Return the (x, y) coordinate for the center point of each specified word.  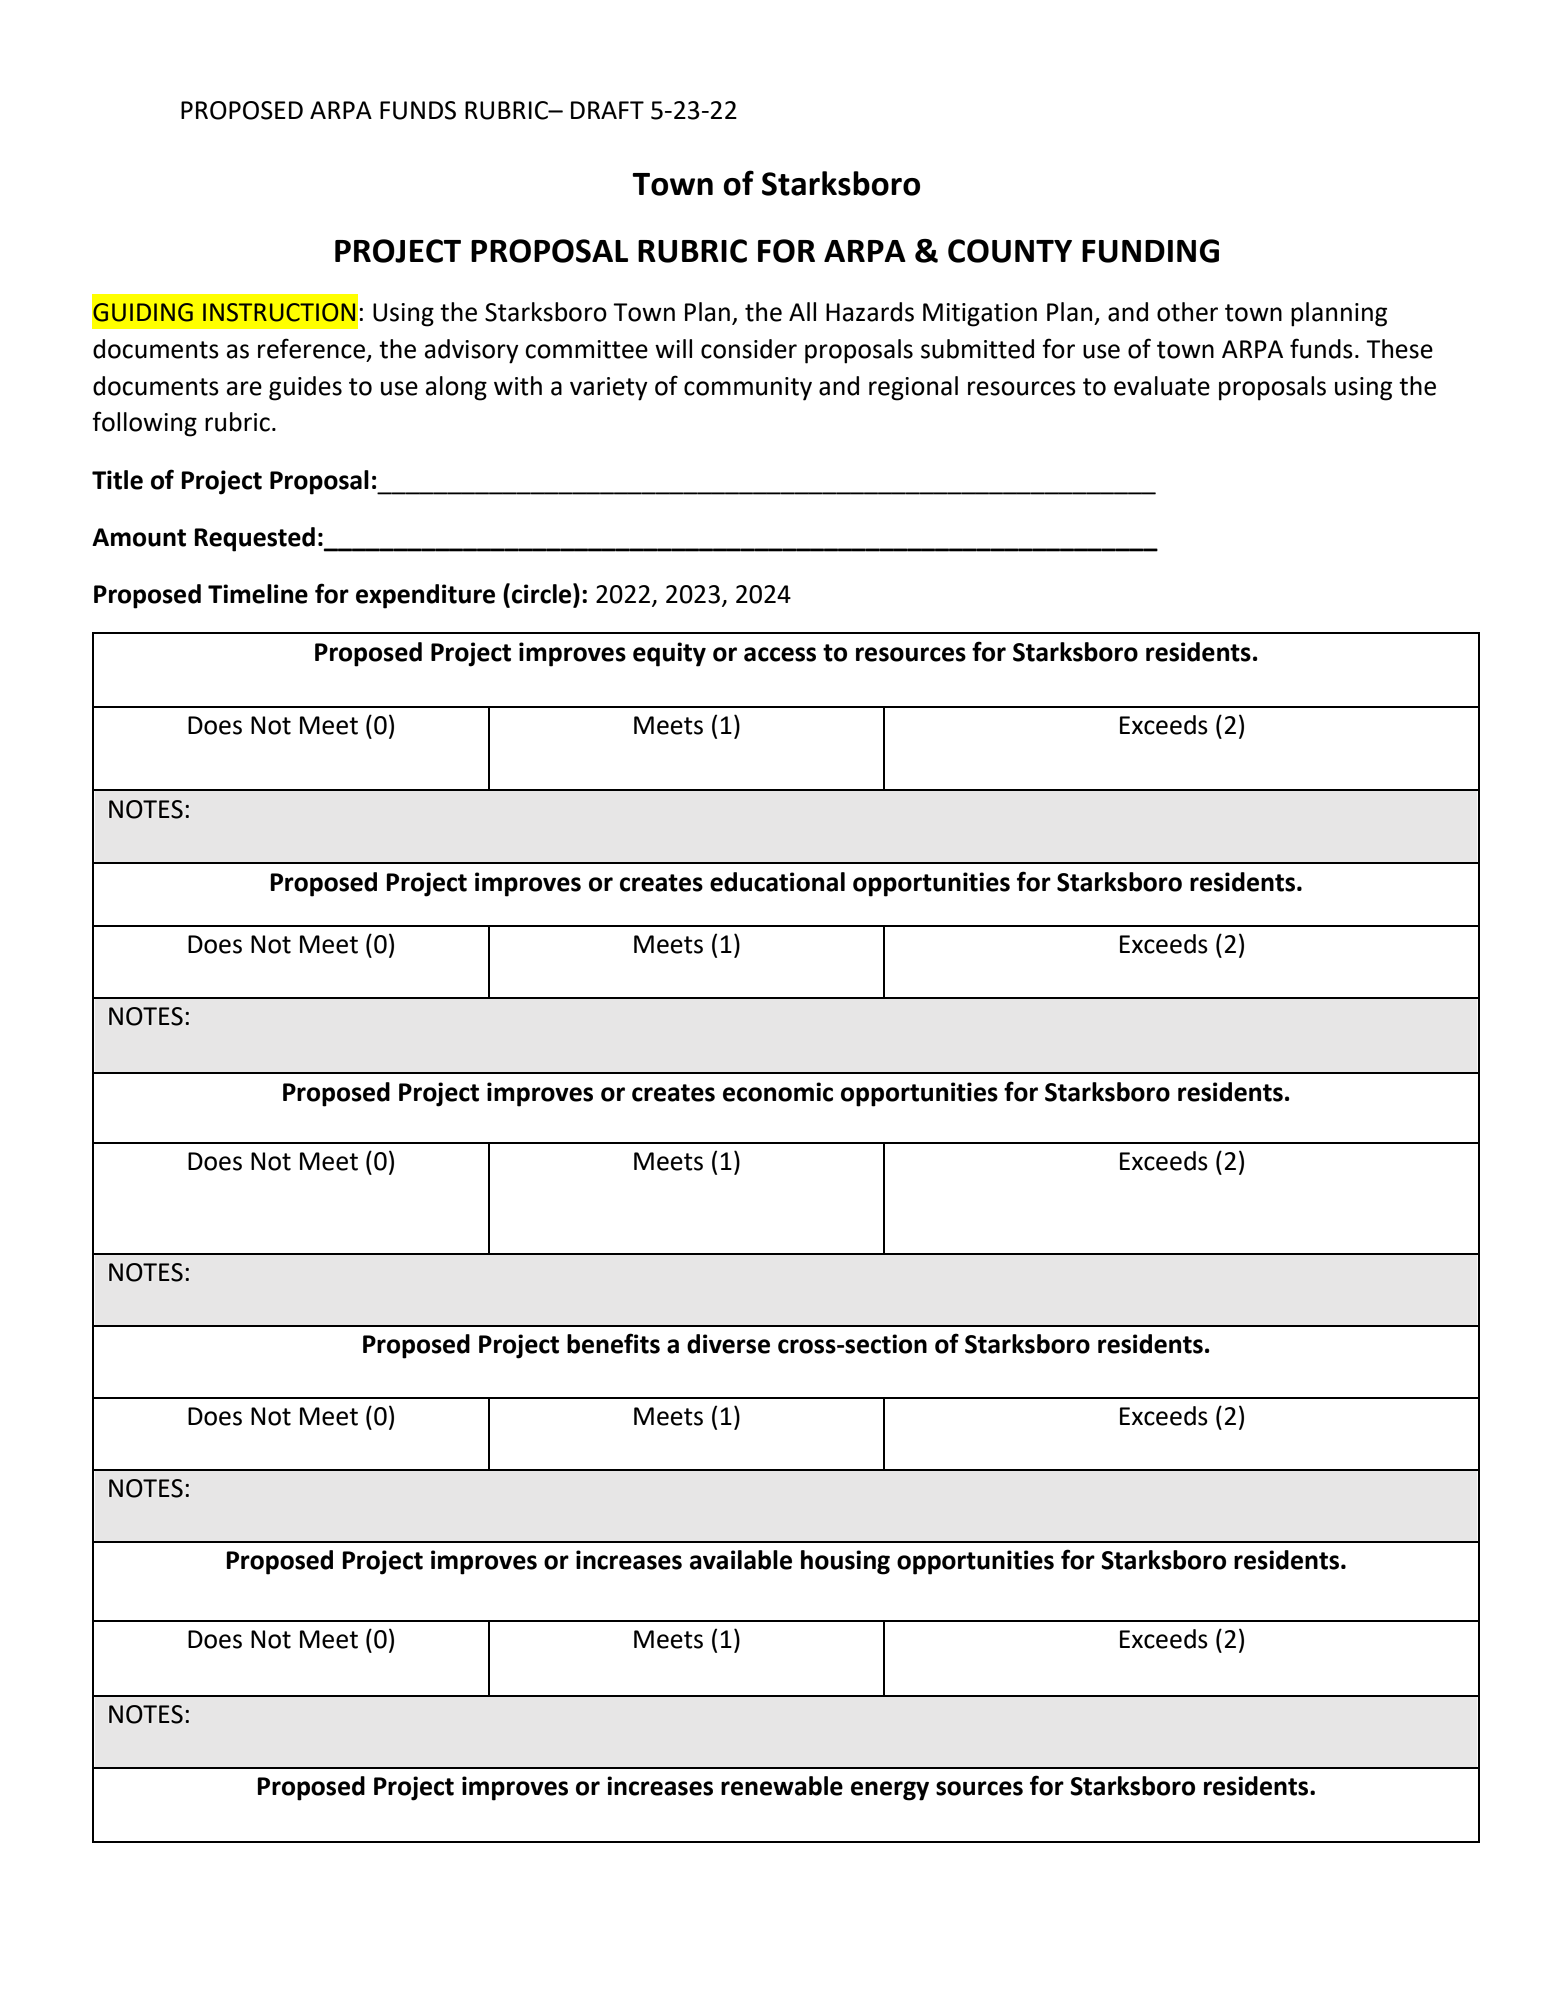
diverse (728, 1344)
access (780, 654)
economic (778, 1092)
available (741, 1560)
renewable (782, 1786)
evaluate (1162, 386)
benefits (613, 1343)
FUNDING (1150, 251)
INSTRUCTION (279, 312)
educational (777, 882)
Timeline (258, 594)
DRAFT (607, 110)
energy (890, 1791)
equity (669, 654)
